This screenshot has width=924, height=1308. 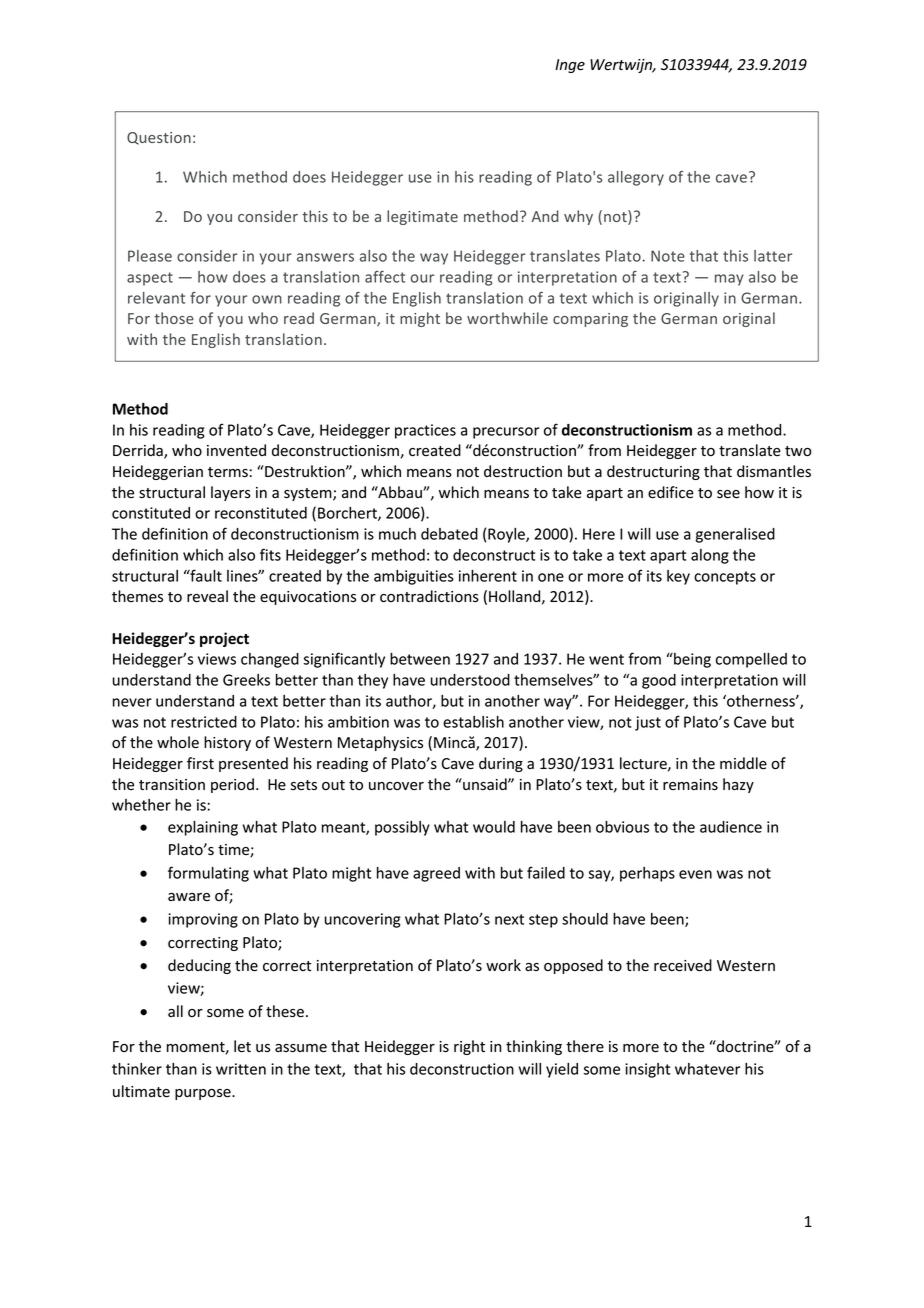 I want to click on right, so click(x=469, y=1047).
